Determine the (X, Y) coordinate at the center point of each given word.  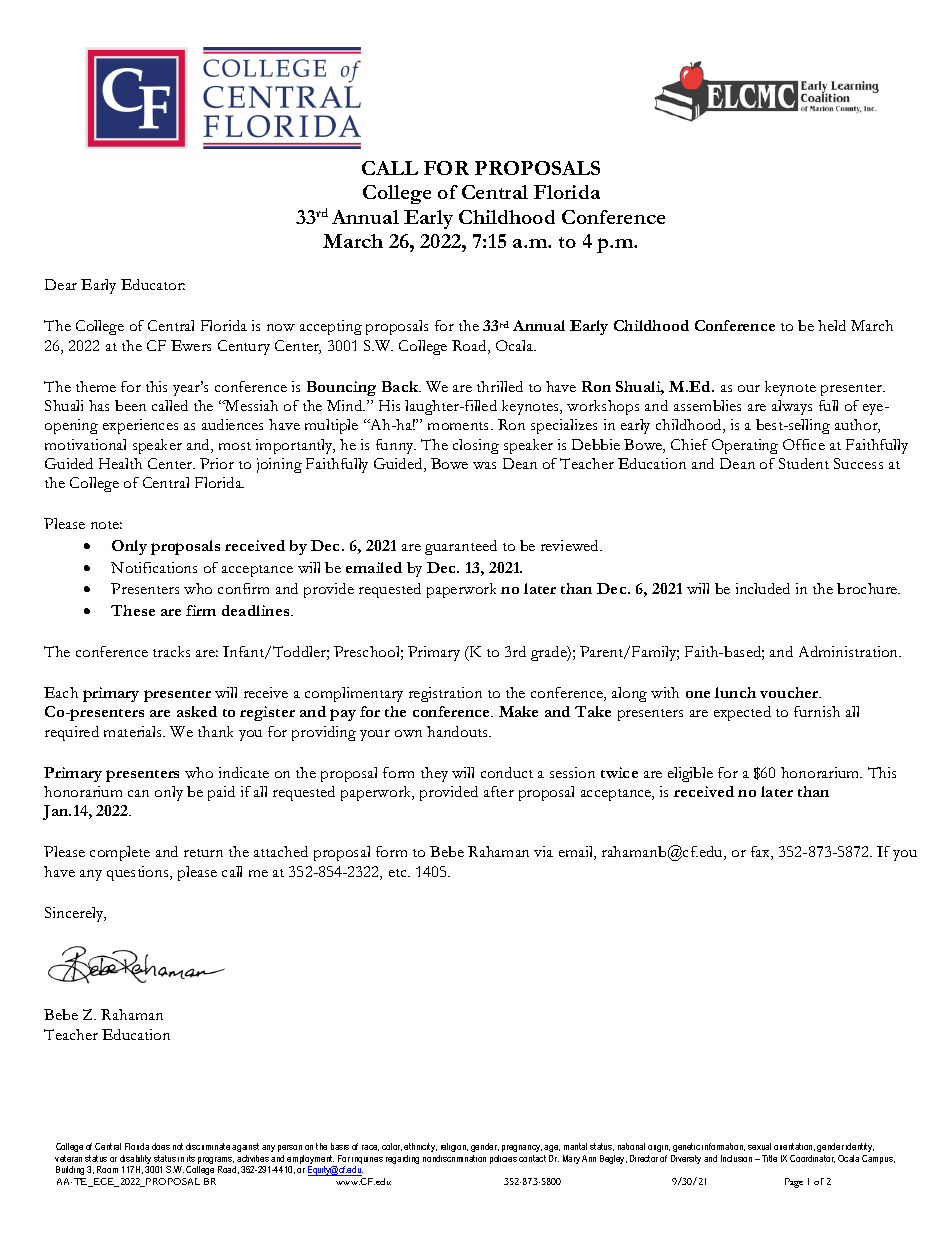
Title (769, 1158)
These (133, 610)
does (161, 1146)
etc (399, 873)
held (832, 325)
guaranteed (461, 547)
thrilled (500, 386)
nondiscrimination (454, 1158)
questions (139, 873)
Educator (153, 284)
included (763, 588)
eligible (690, 774)
